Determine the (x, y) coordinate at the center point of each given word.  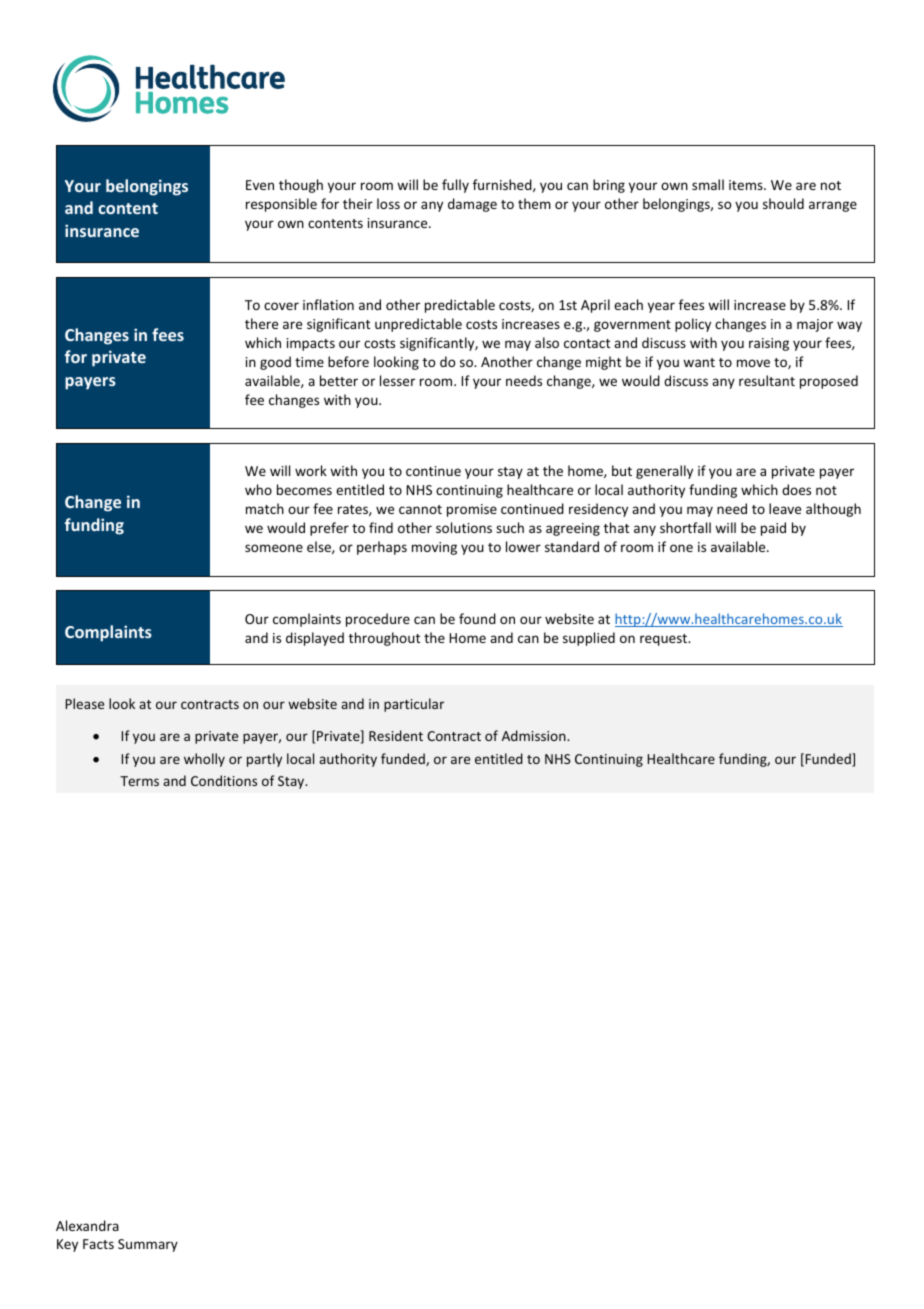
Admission (535, 735)
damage (472, 205)
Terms (139, 781)
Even (260, 185)
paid (773, 529)
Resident (396, 735)
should (783, 203)
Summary (148, 1245)
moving (434, 548)
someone (274, 548)
